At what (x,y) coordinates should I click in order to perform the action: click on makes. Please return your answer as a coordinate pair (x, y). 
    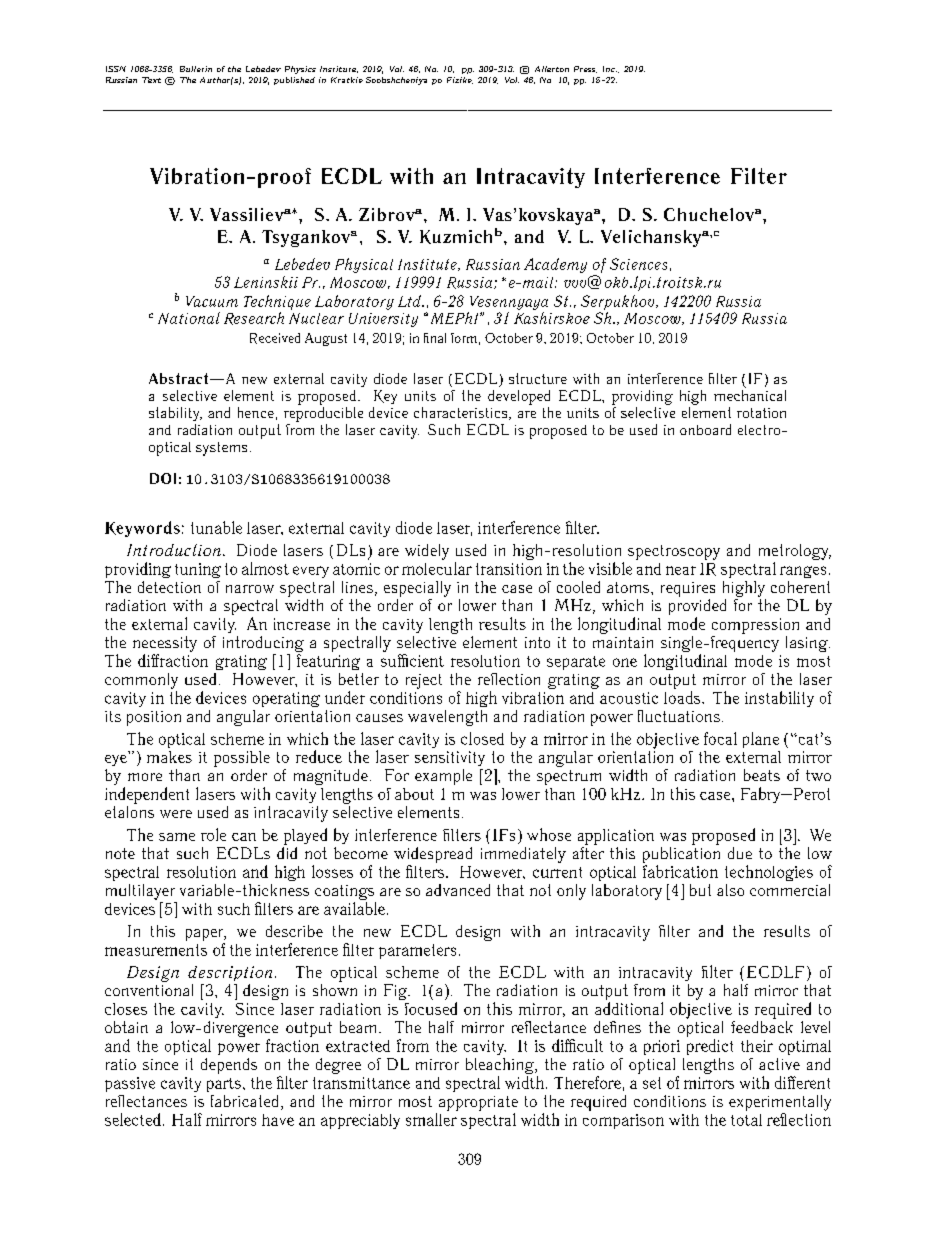
    Looking at the image, I should click on (169, 757).
